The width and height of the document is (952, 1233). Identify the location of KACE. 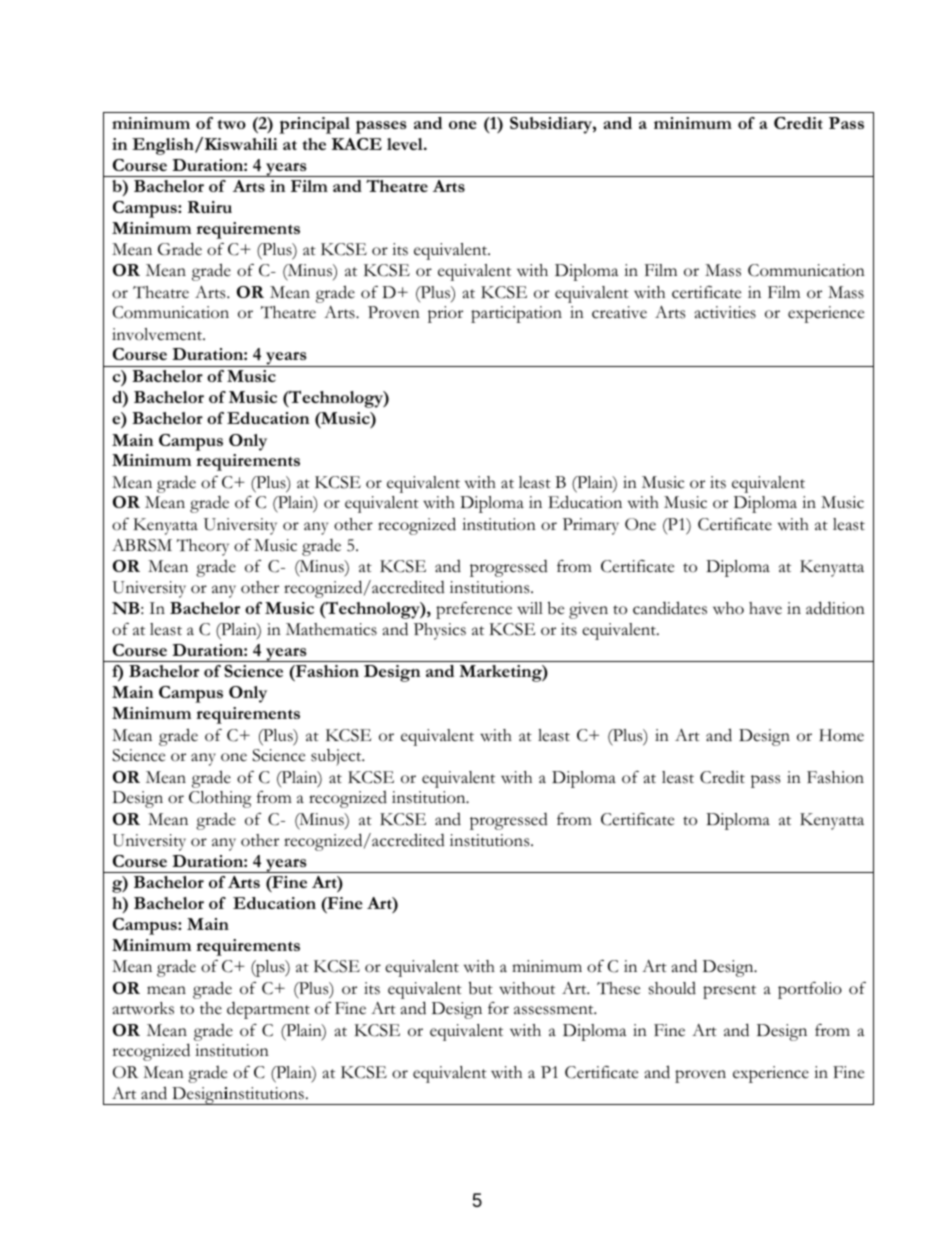
(357, 144).
